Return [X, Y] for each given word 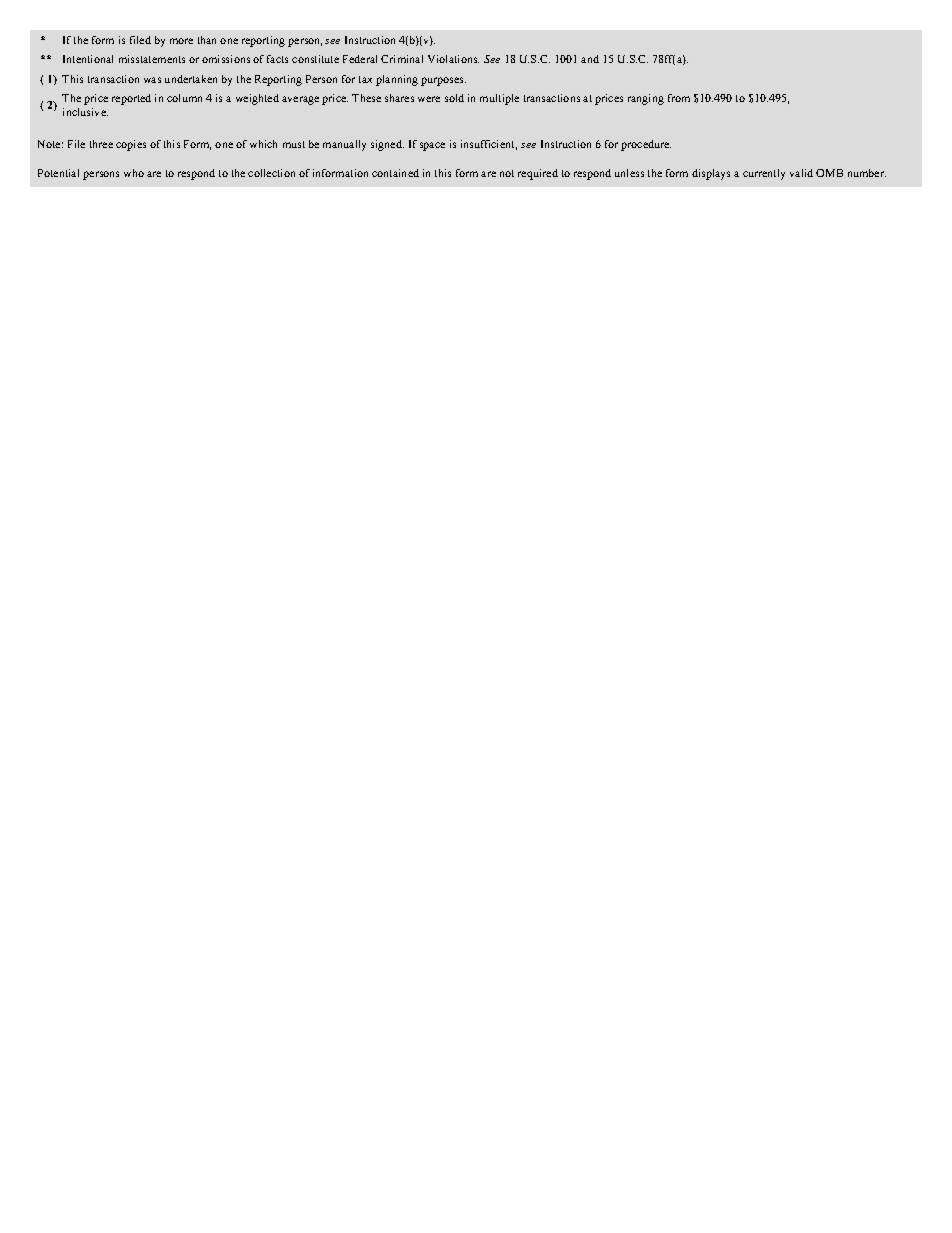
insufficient [489, 145]
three [101, 144]
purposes [443, 81]
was [152, 80]
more [181, 41]
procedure [646, 145]
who [134, 173]
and [590, 59]
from [679, 98]
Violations [453, 59]
